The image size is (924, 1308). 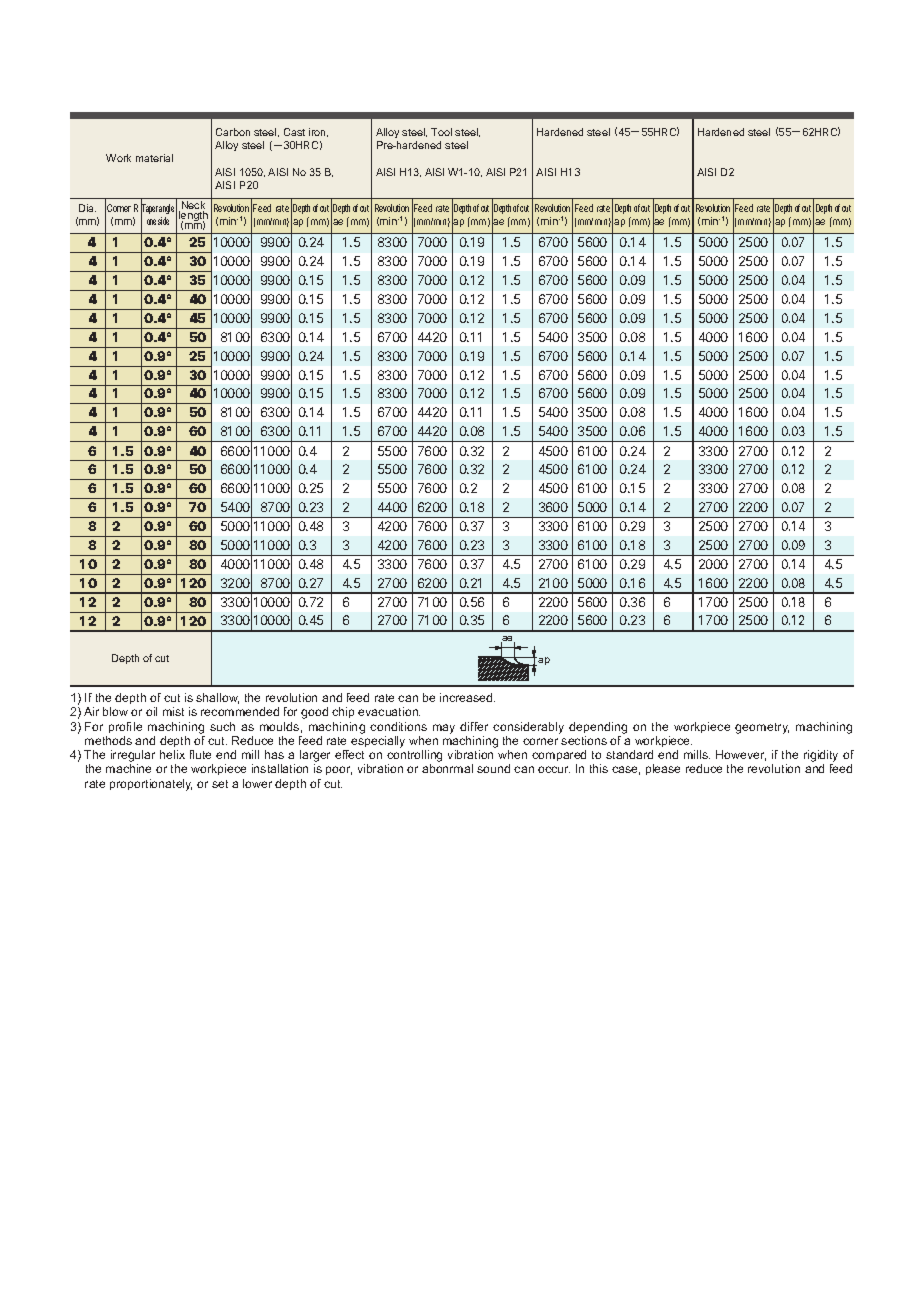 What do you see at coordinates (389, 711) in the screenshot?
I see `evacuation` at bounding box center [389, 711].
